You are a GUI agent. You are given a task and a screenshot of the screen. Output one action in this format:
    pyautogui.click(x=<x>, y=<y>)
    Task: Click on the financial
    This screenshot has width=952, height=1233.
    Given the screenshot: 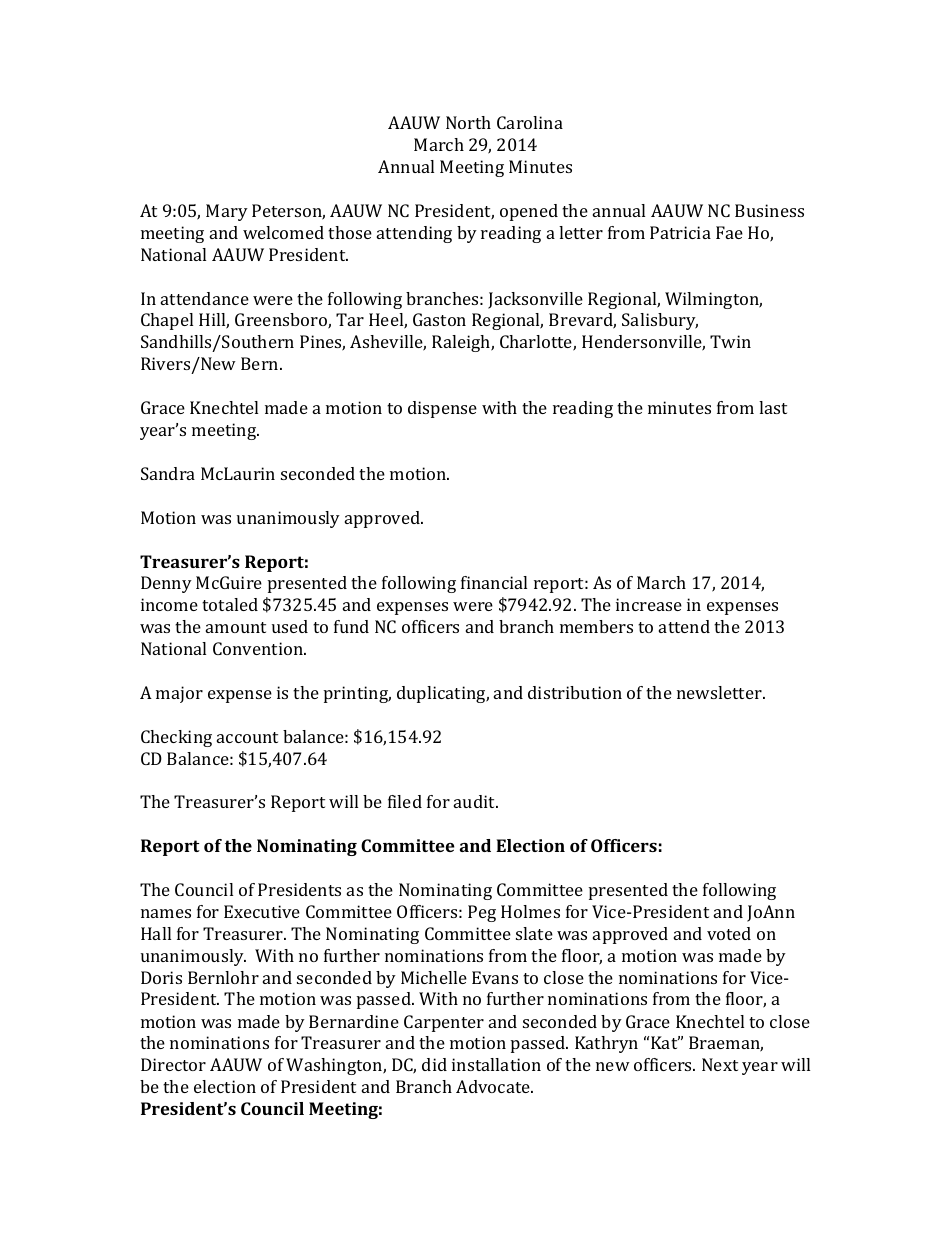 What is the action you would take?
    pyautogui.click(x=494, y=582)
